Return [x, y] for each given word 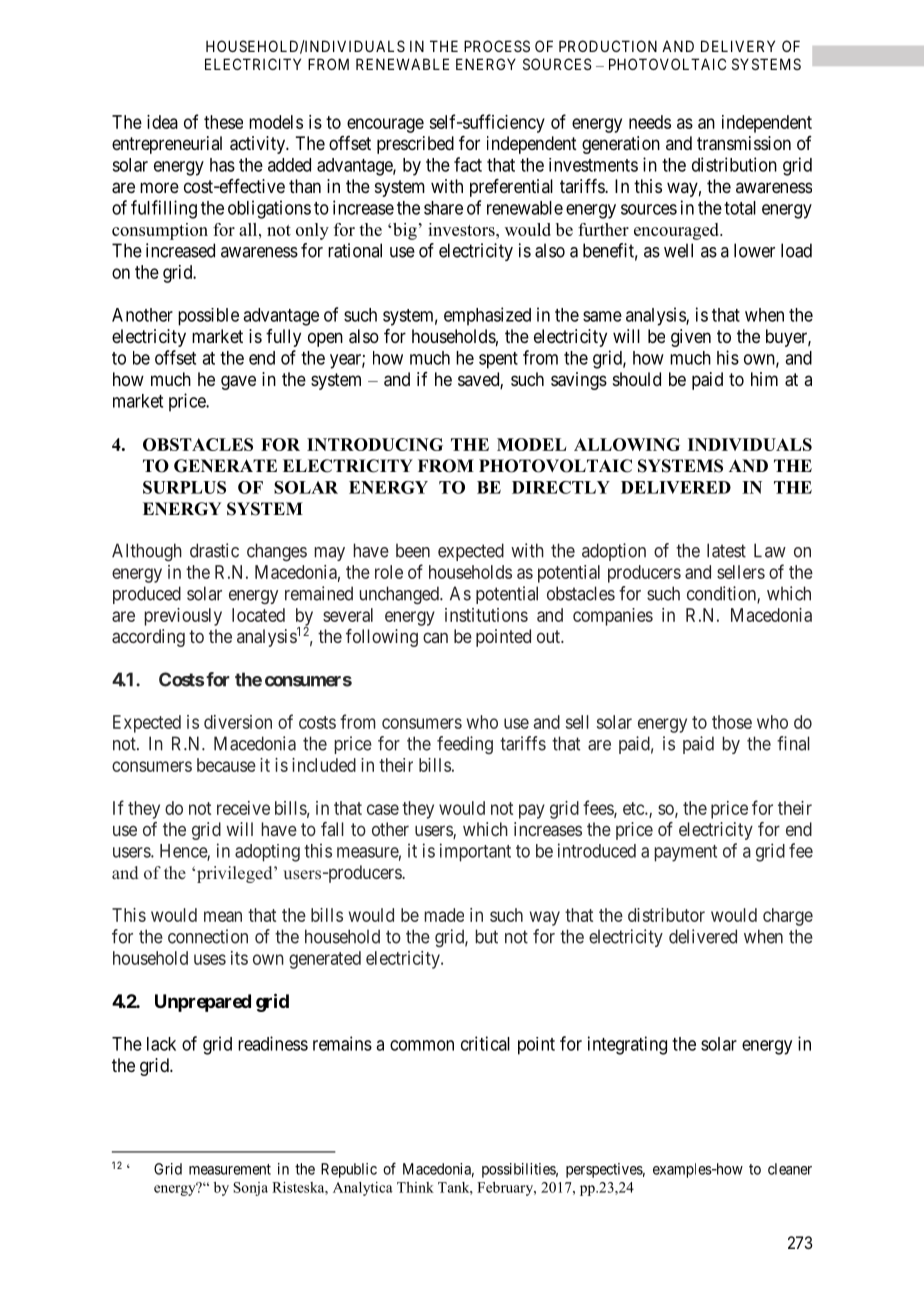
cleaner [790, 1169]
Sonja [250, 1189]
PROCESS [497, 46]
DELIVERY [738, 46]
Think [415, 1187]
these [223, 122]
